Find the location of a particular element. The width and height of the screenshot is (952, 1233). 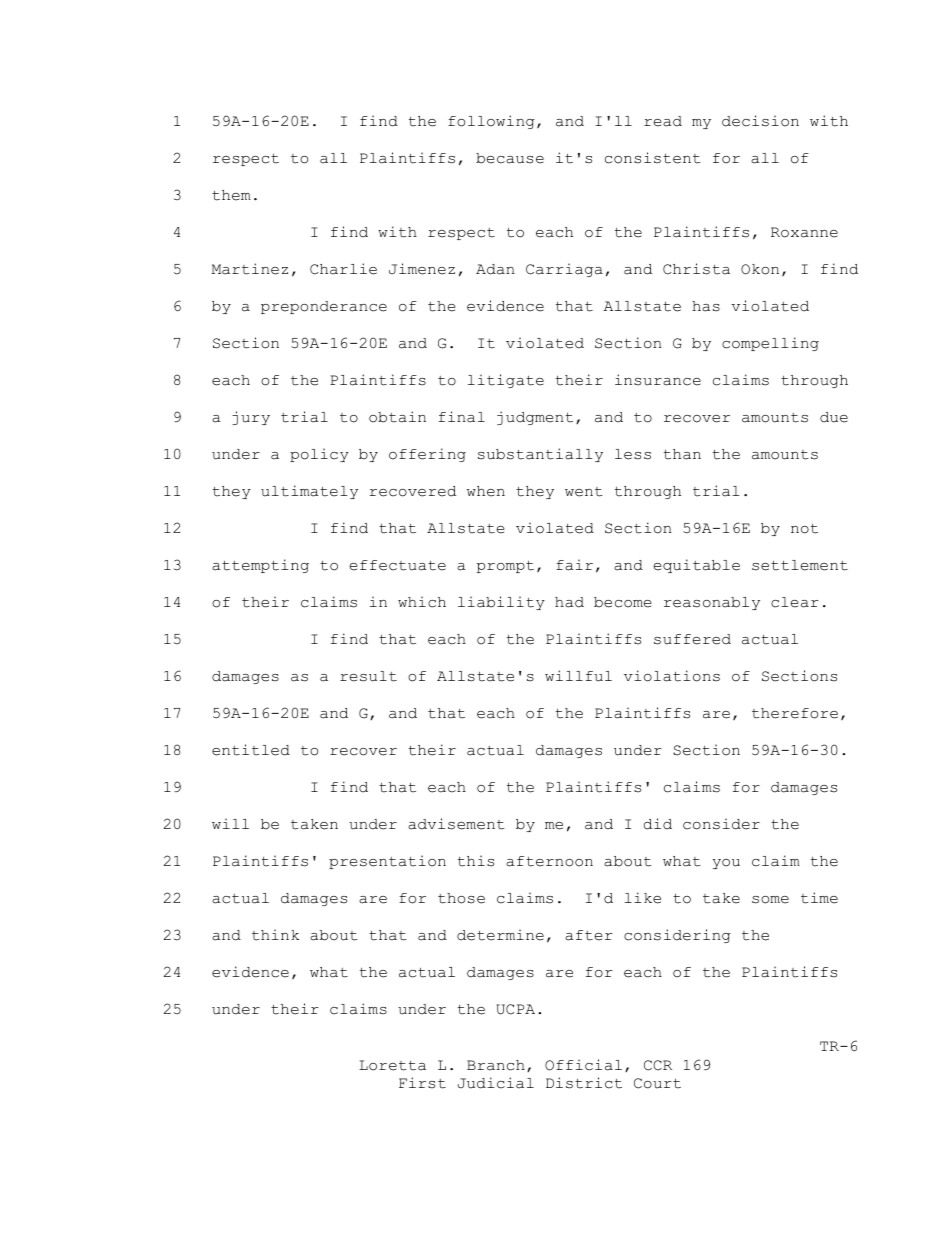

them is located at coordinates (231, 195).
